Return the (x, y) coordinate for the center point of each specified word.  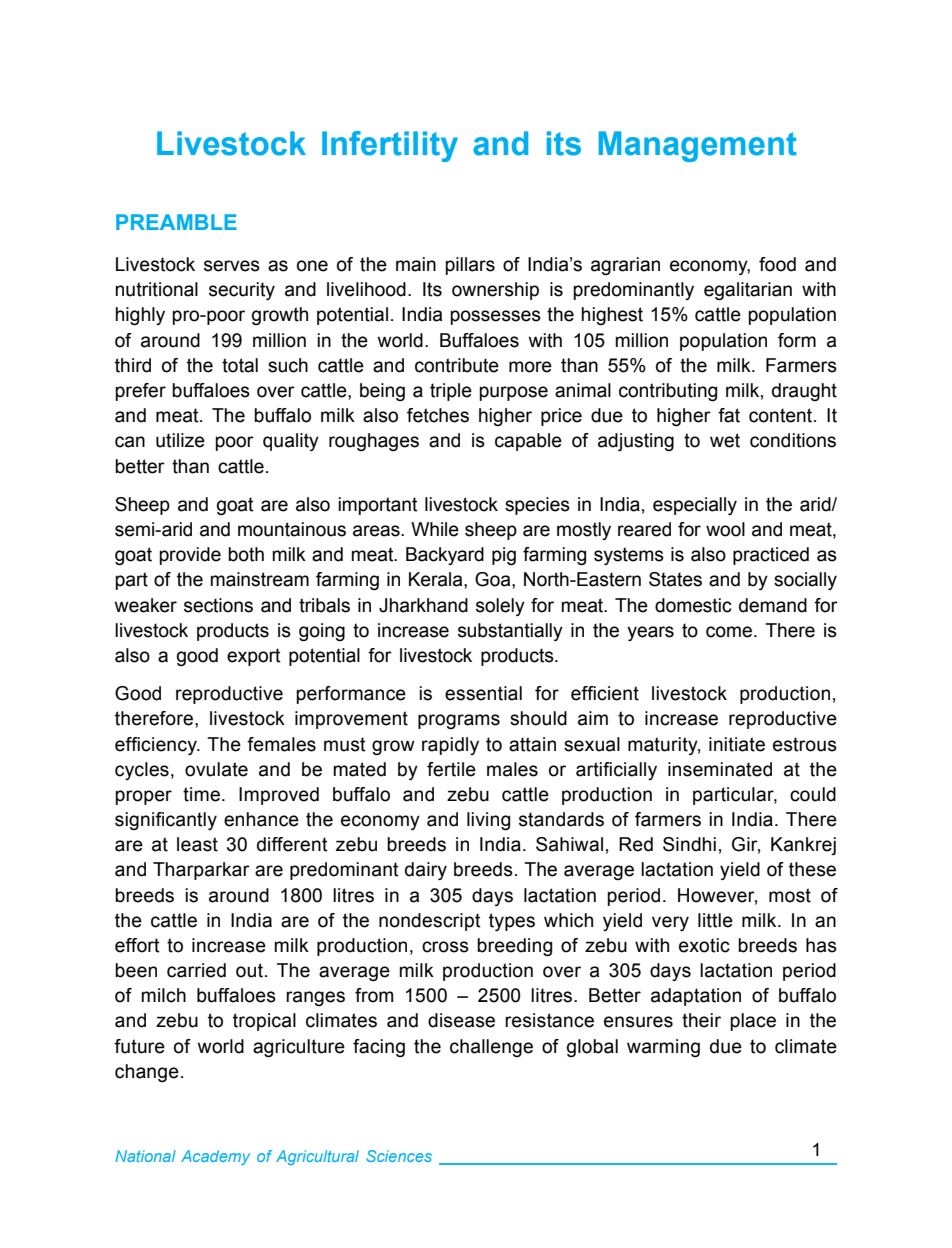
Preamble (176, 222)
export (254, 657)
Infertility (390, 146)
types (512, 922)
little (715, 920)
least (197, 844)
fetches (438, 415)
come (729, 632)
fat (729, 415)
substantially (510, 632)
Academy (215, 1157)
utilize (180, 440)
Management (698, 146)
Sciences (399, 1156)
